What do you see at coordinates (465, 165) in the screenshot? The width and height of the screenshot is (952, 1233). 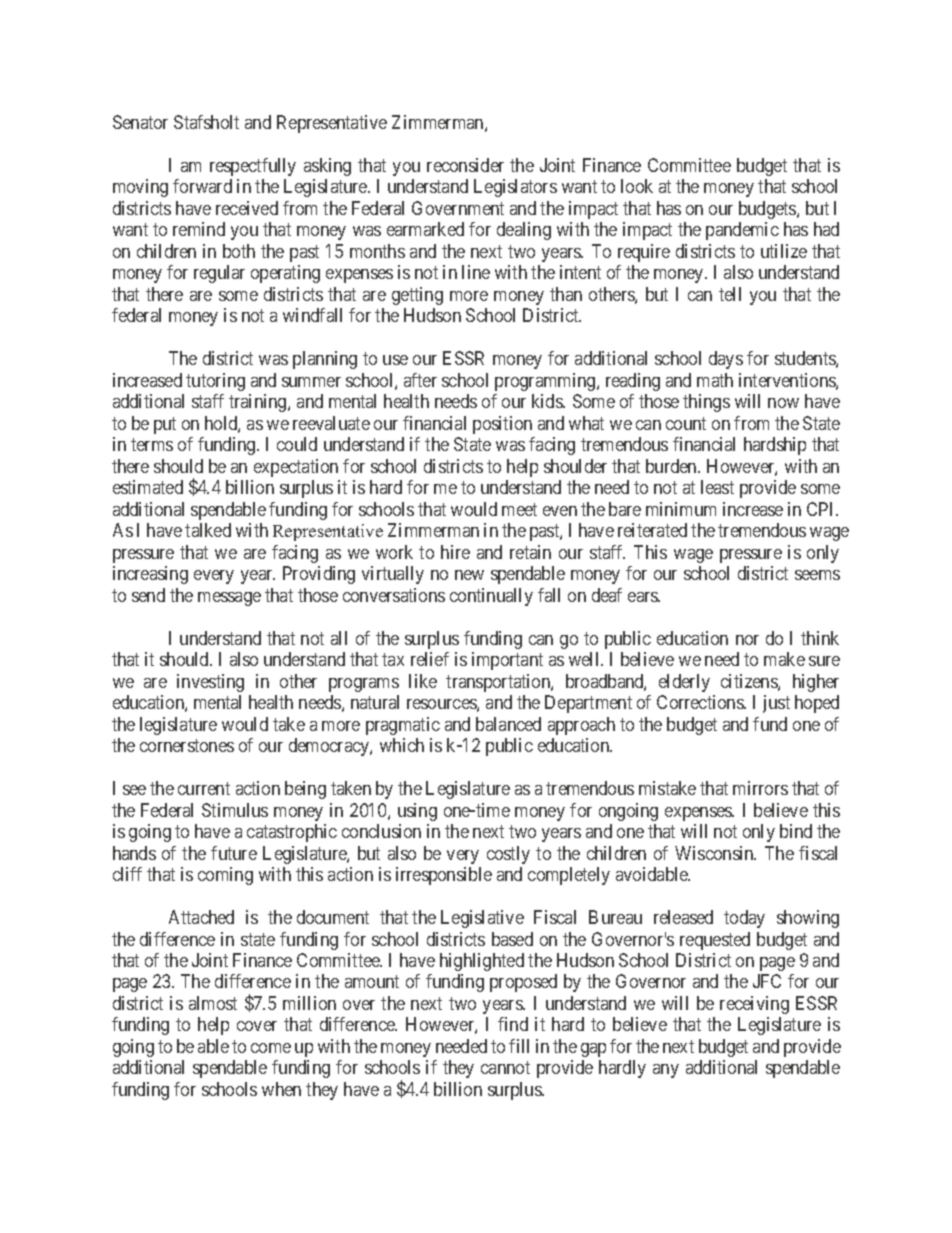 I see `reconsider` at bounding box center [465, 165].
